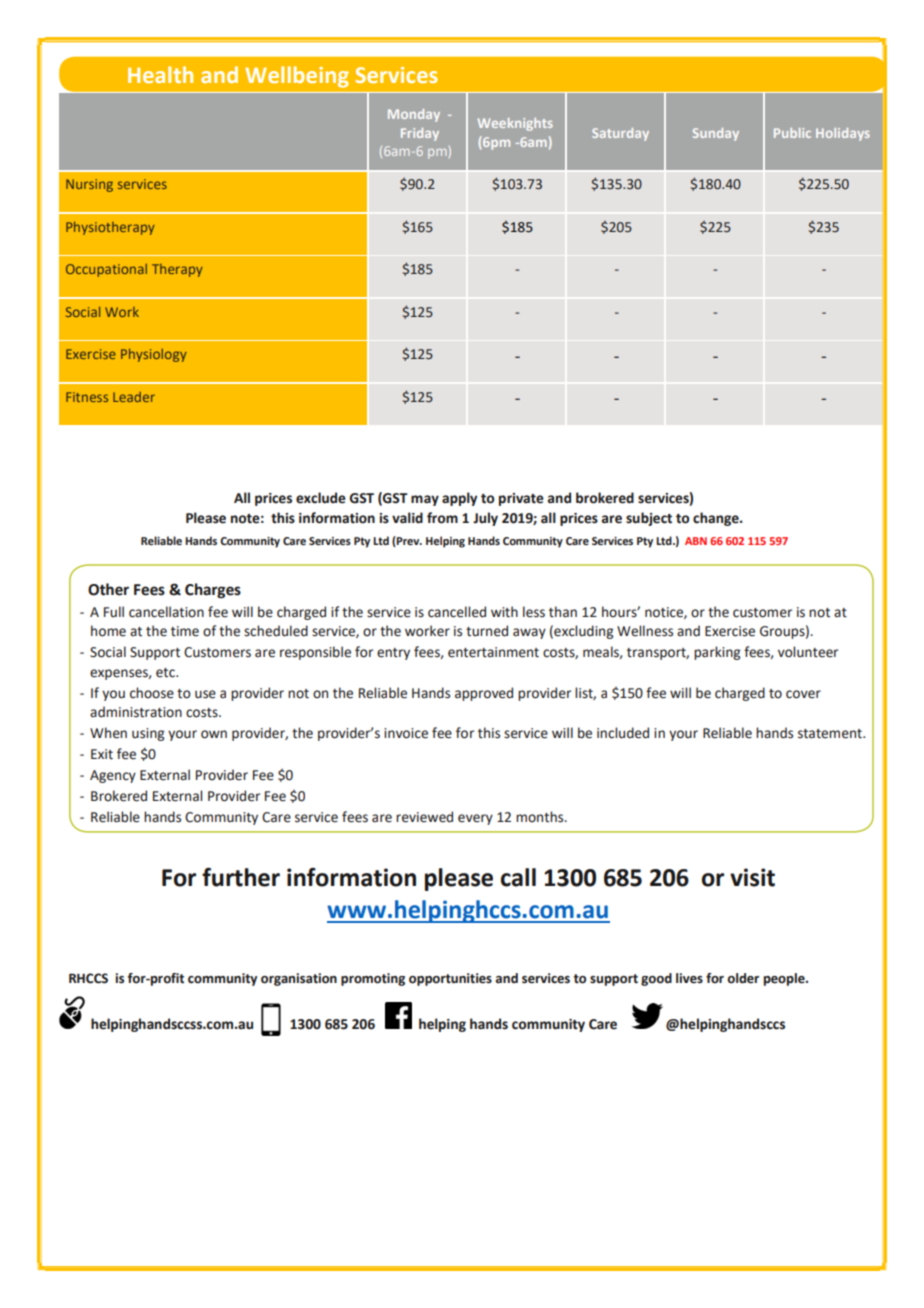 The width and height of the page is (924, 1308). What do you see at coordinates (299, 979) in the page?
I see `organisation` at bounding box center [299, 979].
